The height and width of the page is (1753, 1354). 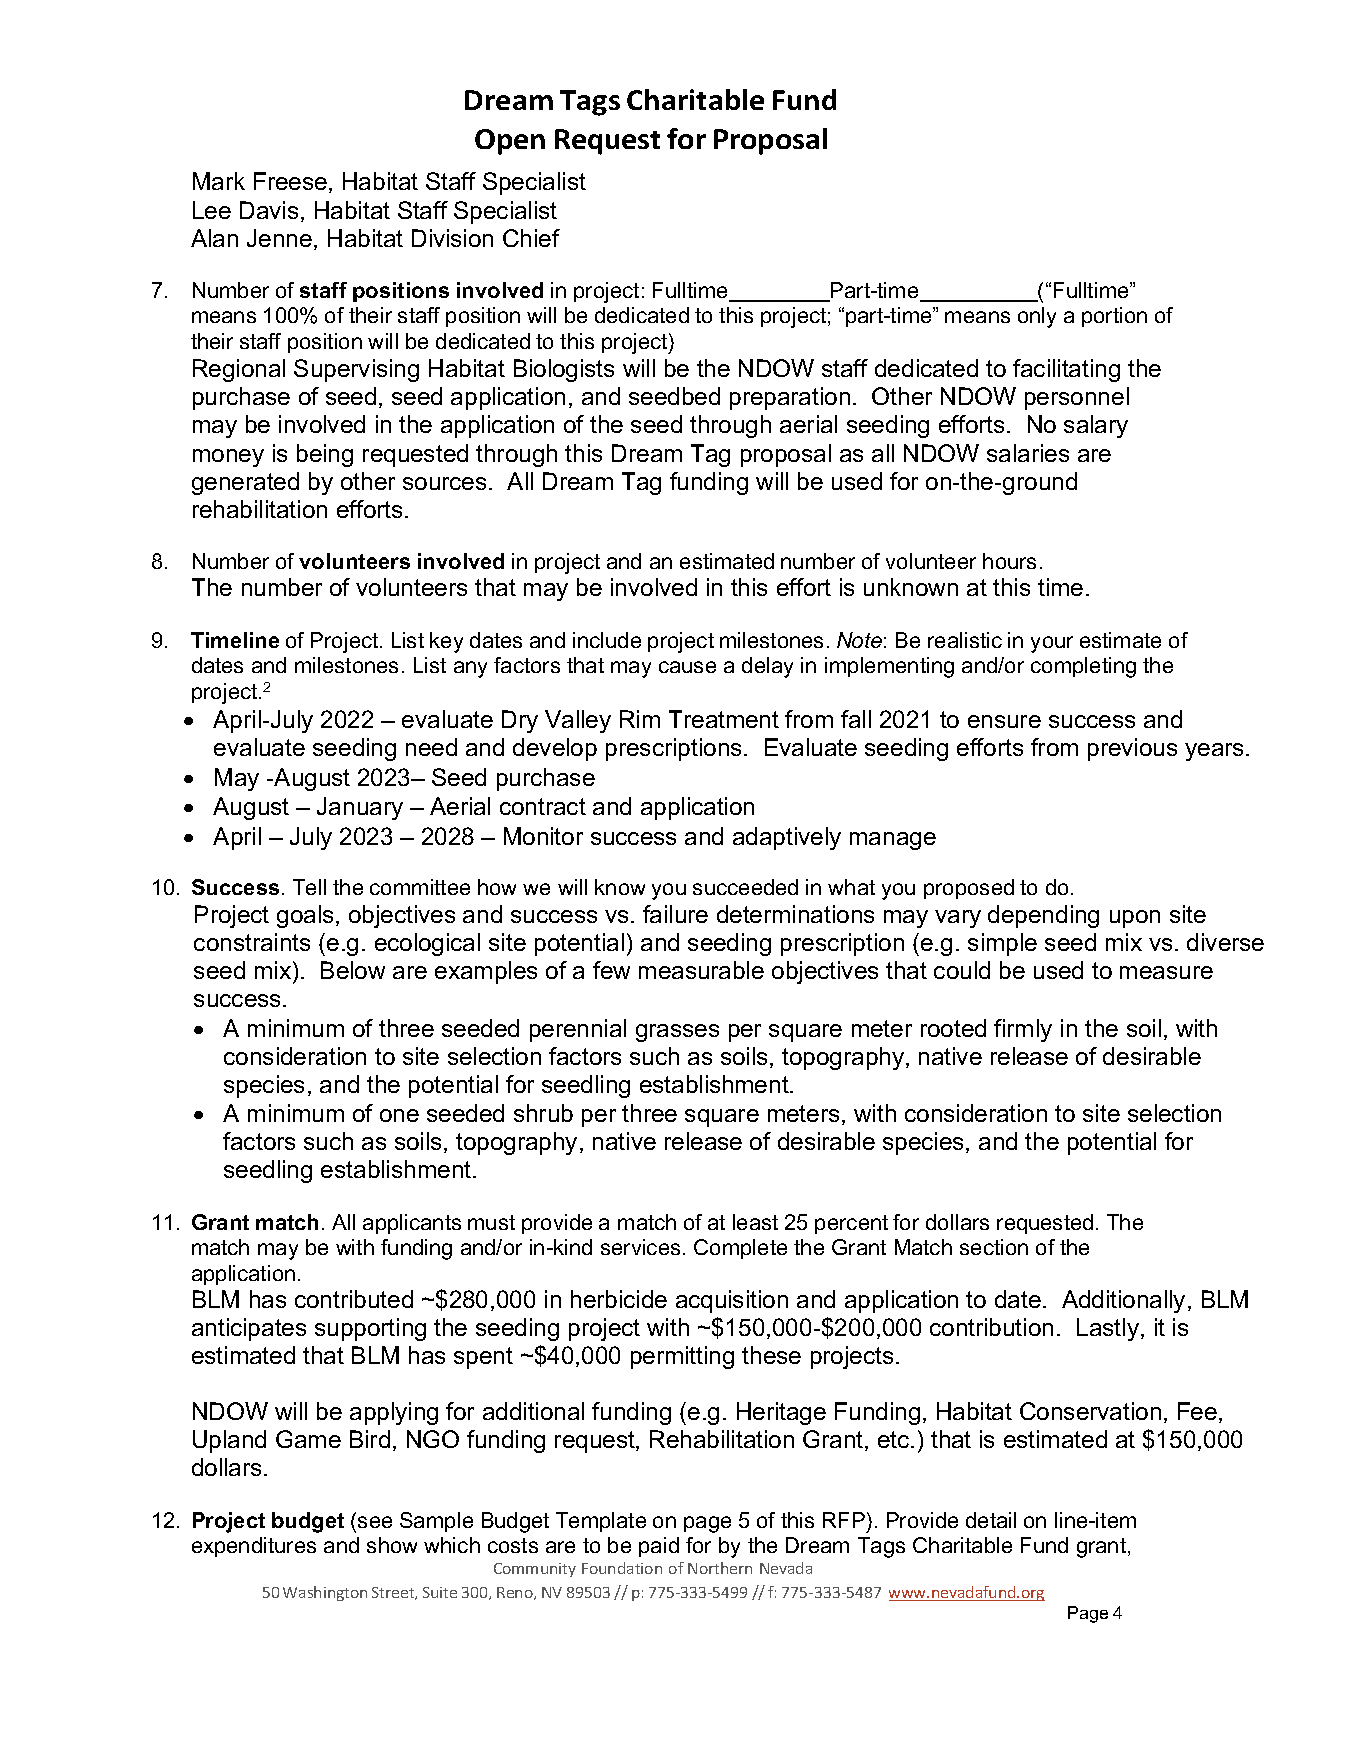 I want to click on hours, so click(x=1009, y=561).
